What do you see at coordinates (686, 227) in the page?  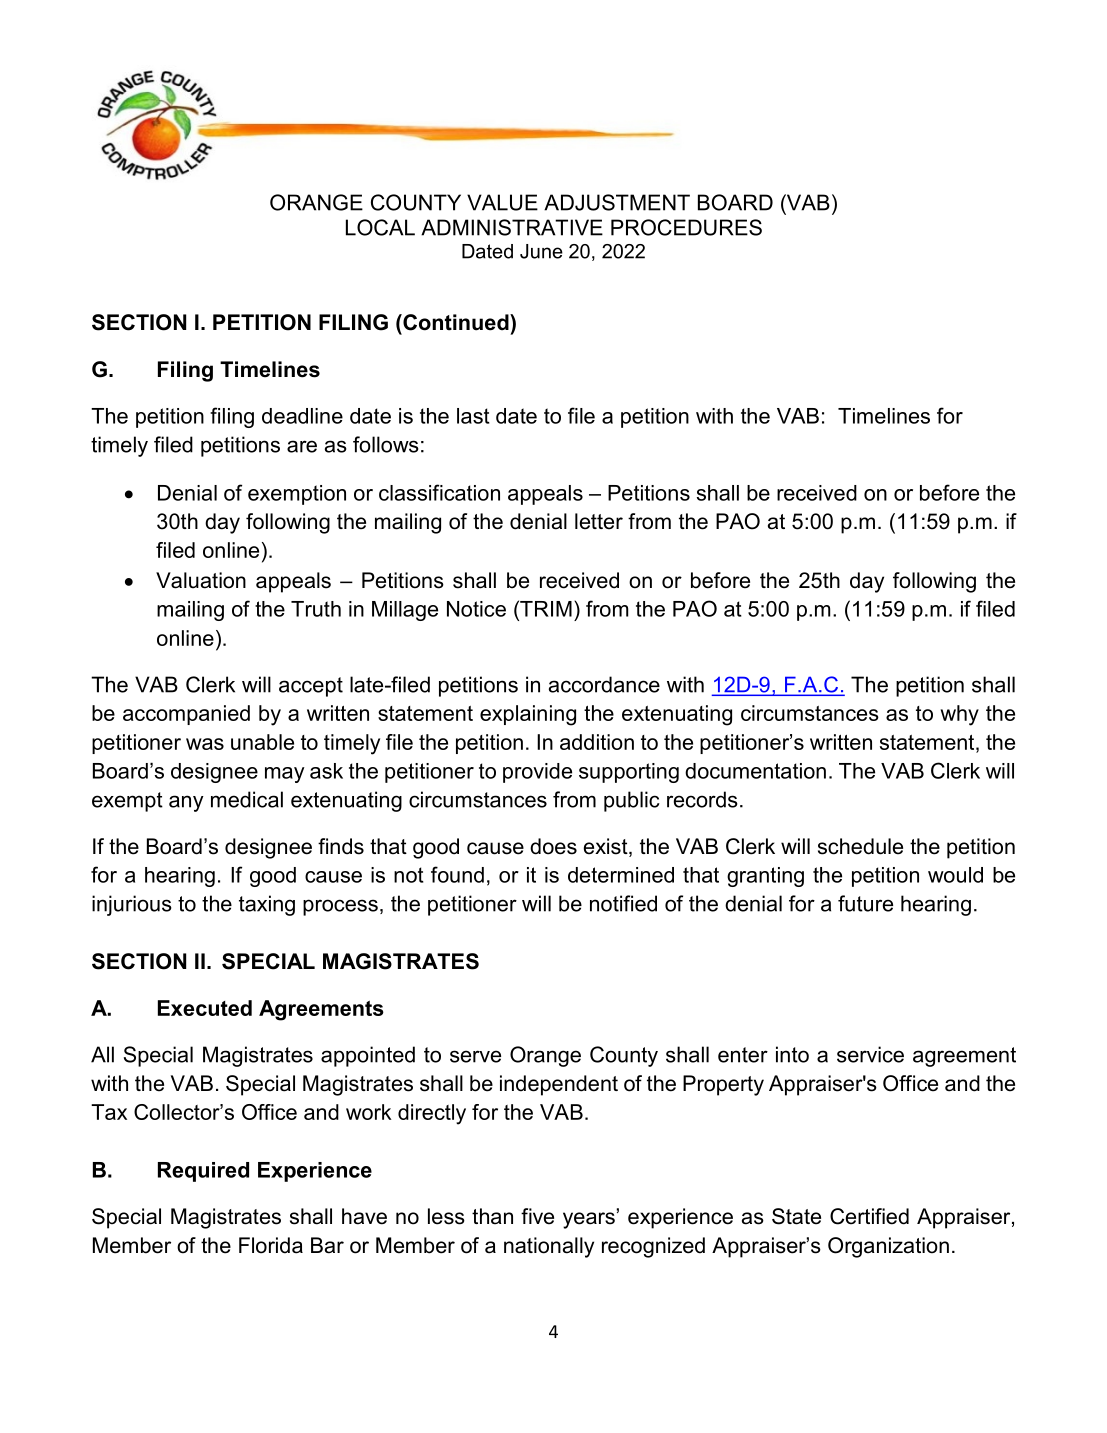 I see `PROCEDURES` at bounding box center [686, 227].
